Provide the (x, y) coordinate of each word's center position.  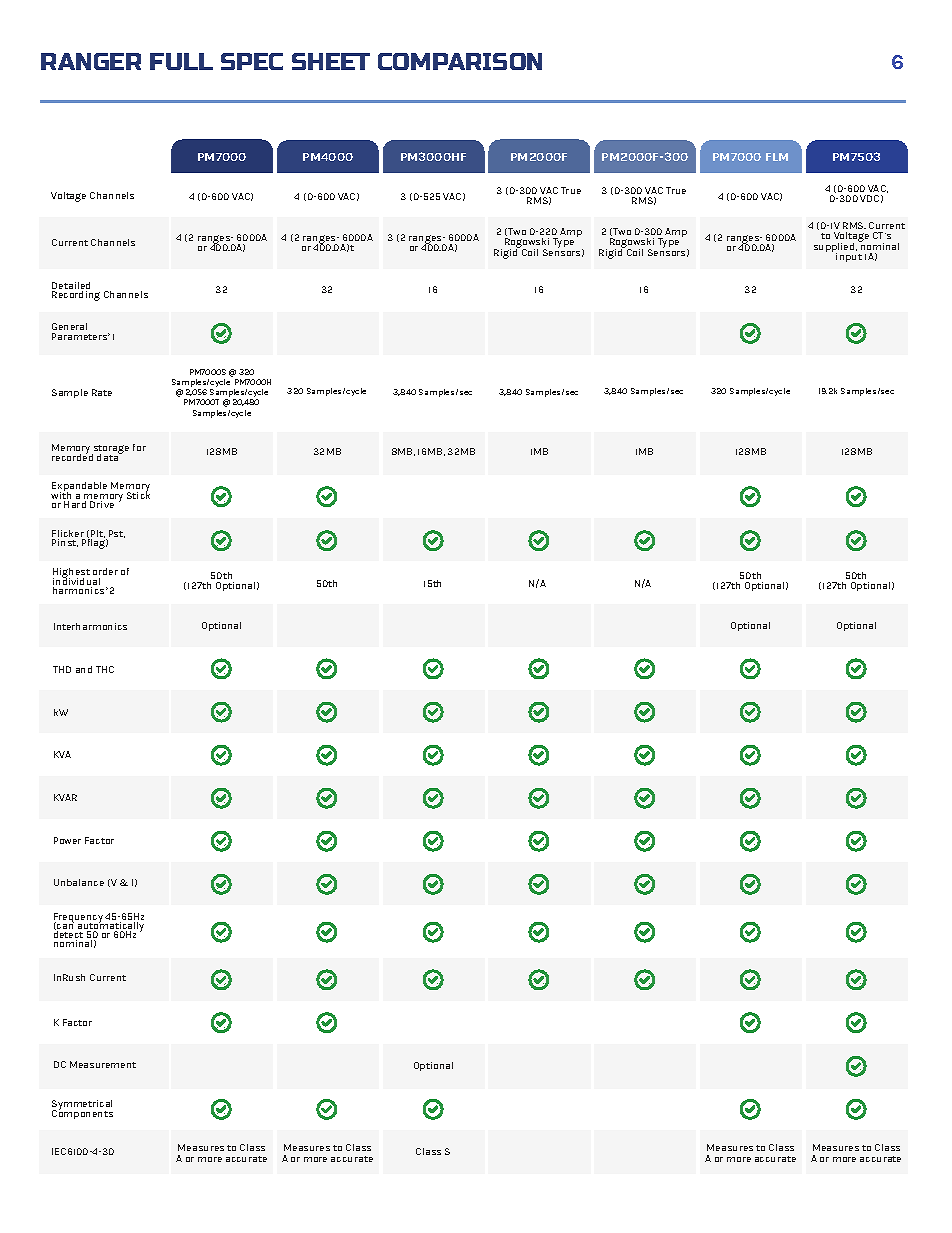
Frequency (79, 919)
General (69, 328)
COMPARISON (460, 61)
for (139, 447)
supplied (835, 248)
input (849, 257)
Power (67, 840)
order (105, 573)
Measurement (103, 1064)
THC (105, 669)
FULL (181, 61)
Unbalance (79, 882)
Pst (117, 534)
